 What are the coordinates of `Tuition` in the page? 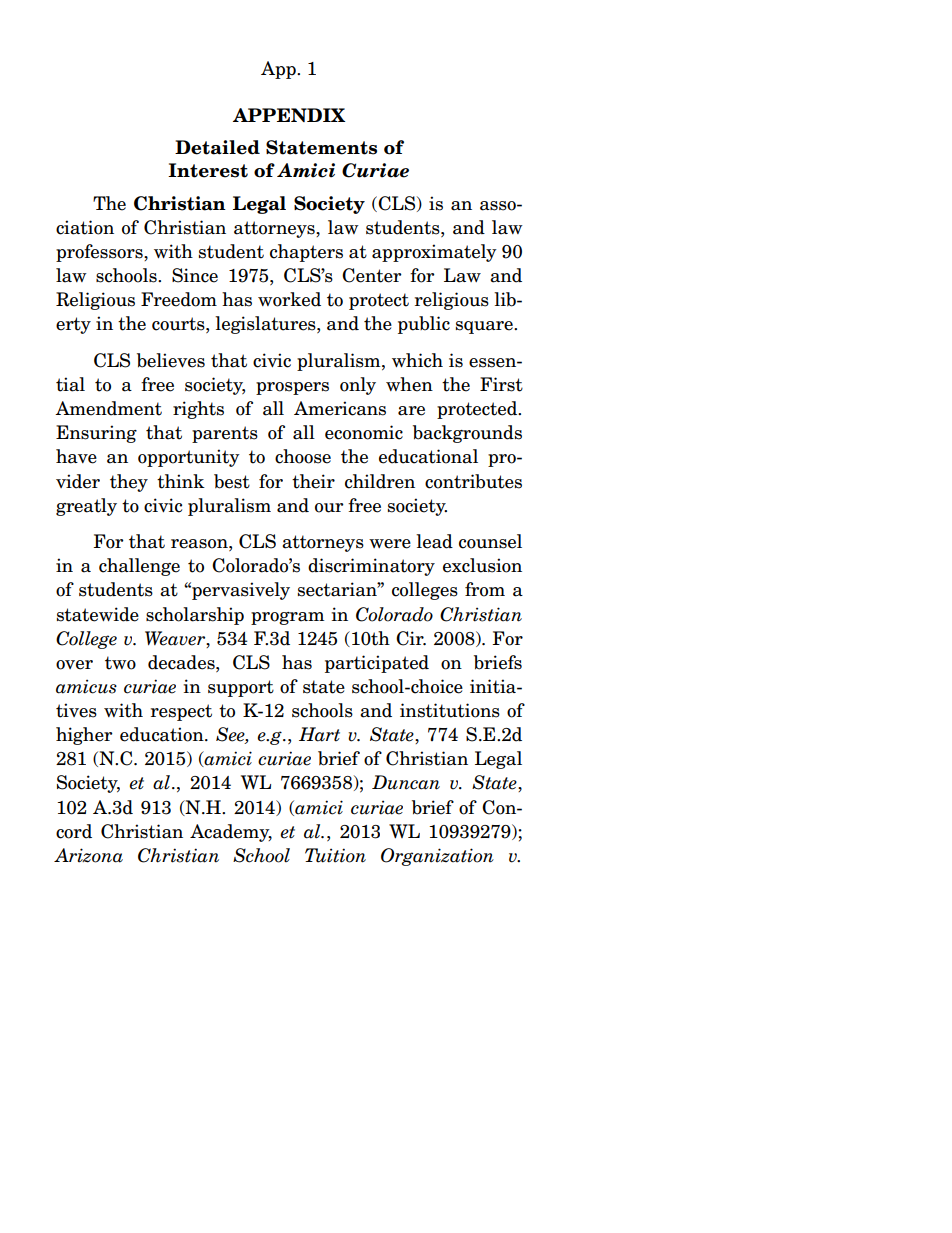 It's located at (335, 855).
